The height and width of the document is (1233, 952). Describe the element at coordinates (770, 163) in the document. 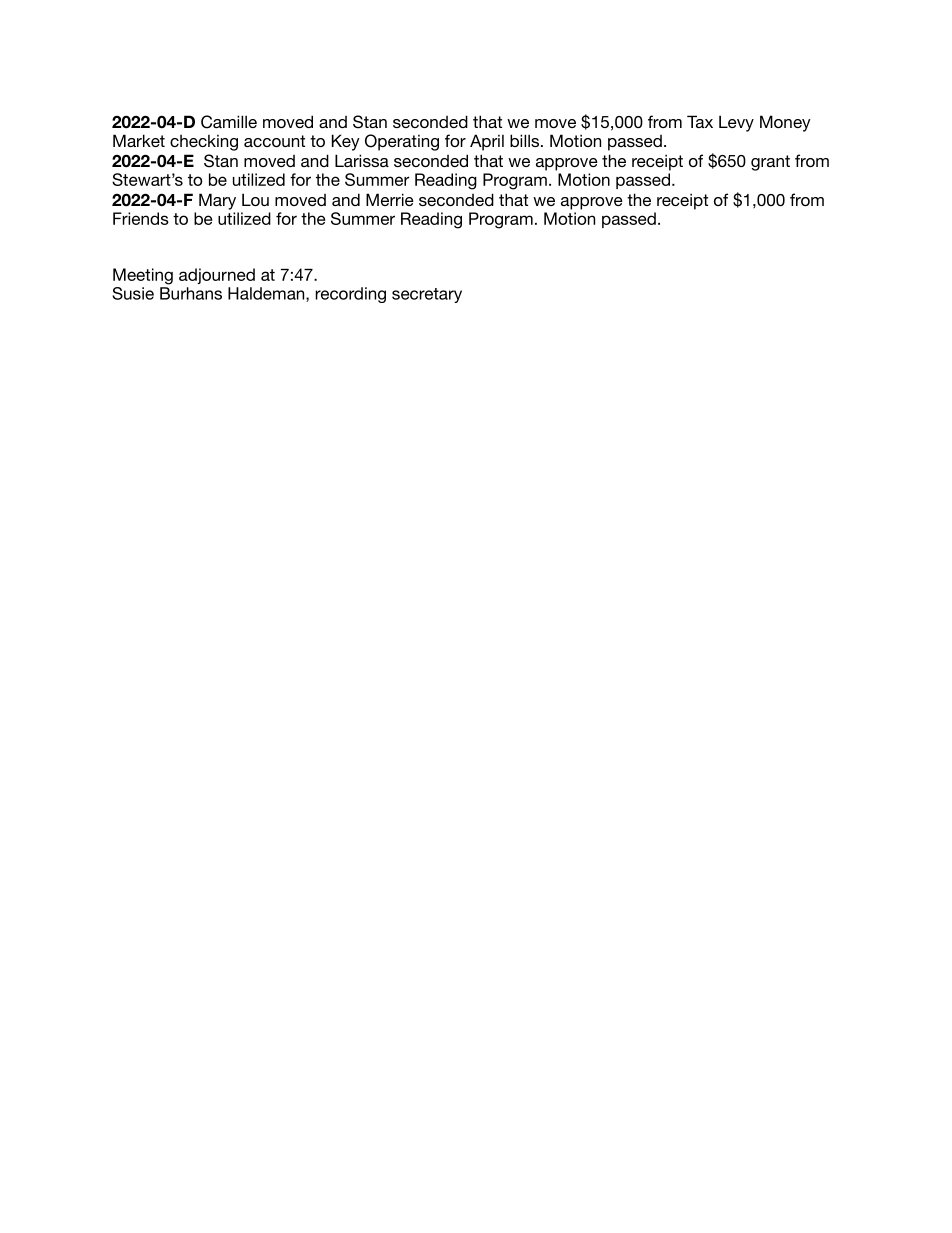

I see `grant` at that location.
